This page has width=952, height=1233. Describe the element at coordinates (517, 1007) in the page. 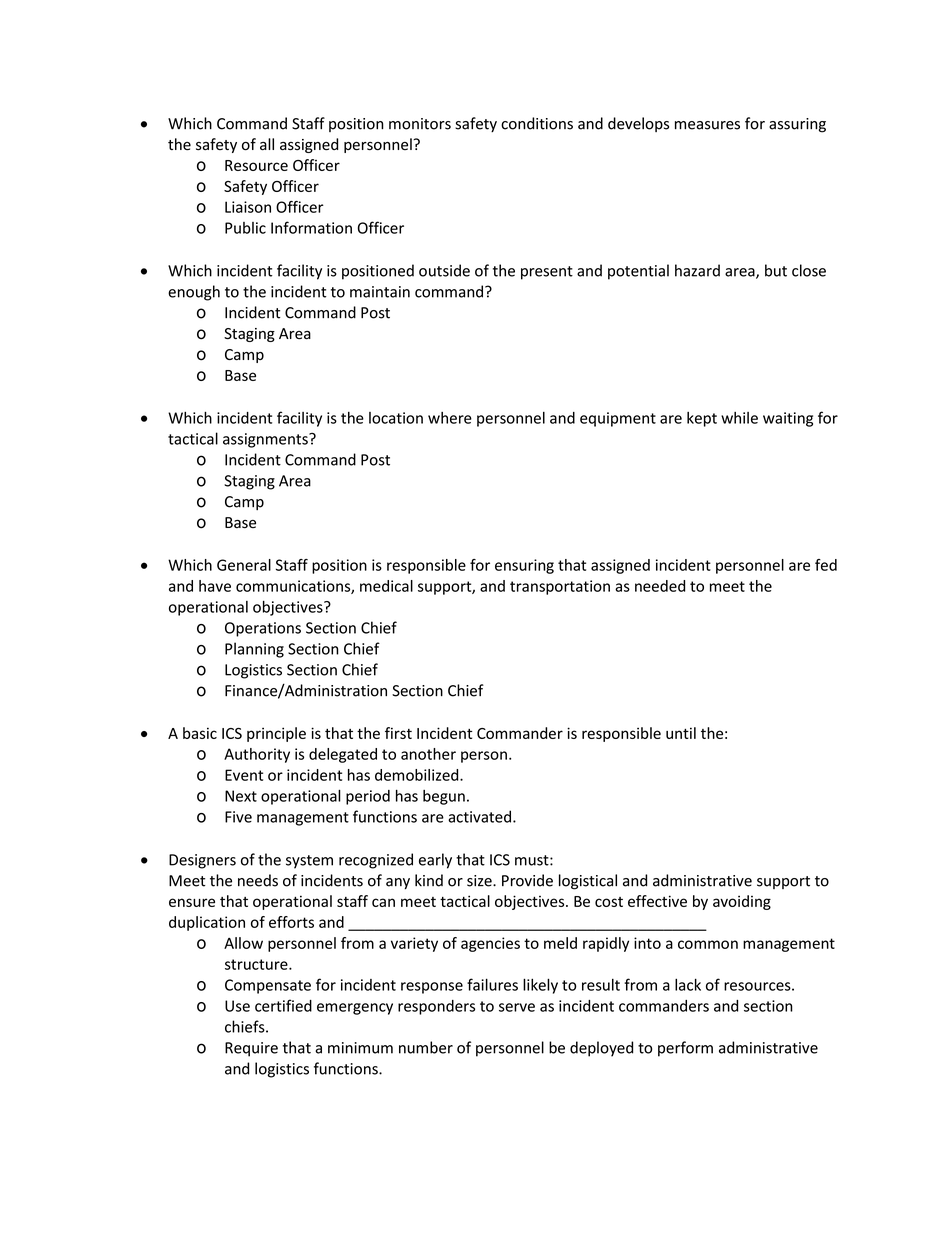

I see `serve` at that location.
